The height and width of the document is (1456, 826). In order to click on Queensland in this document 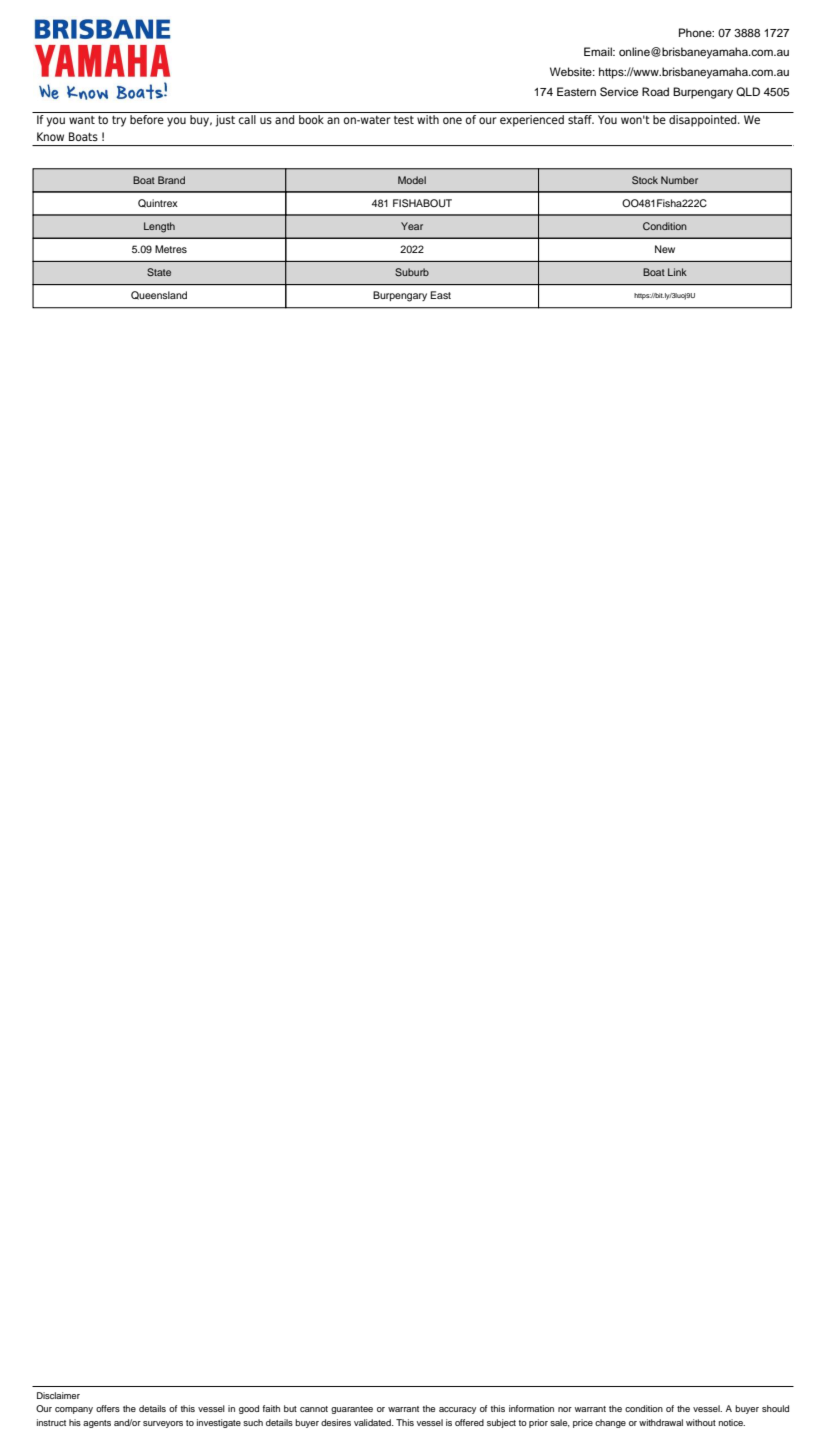, I will do `click(159, 295)`.
